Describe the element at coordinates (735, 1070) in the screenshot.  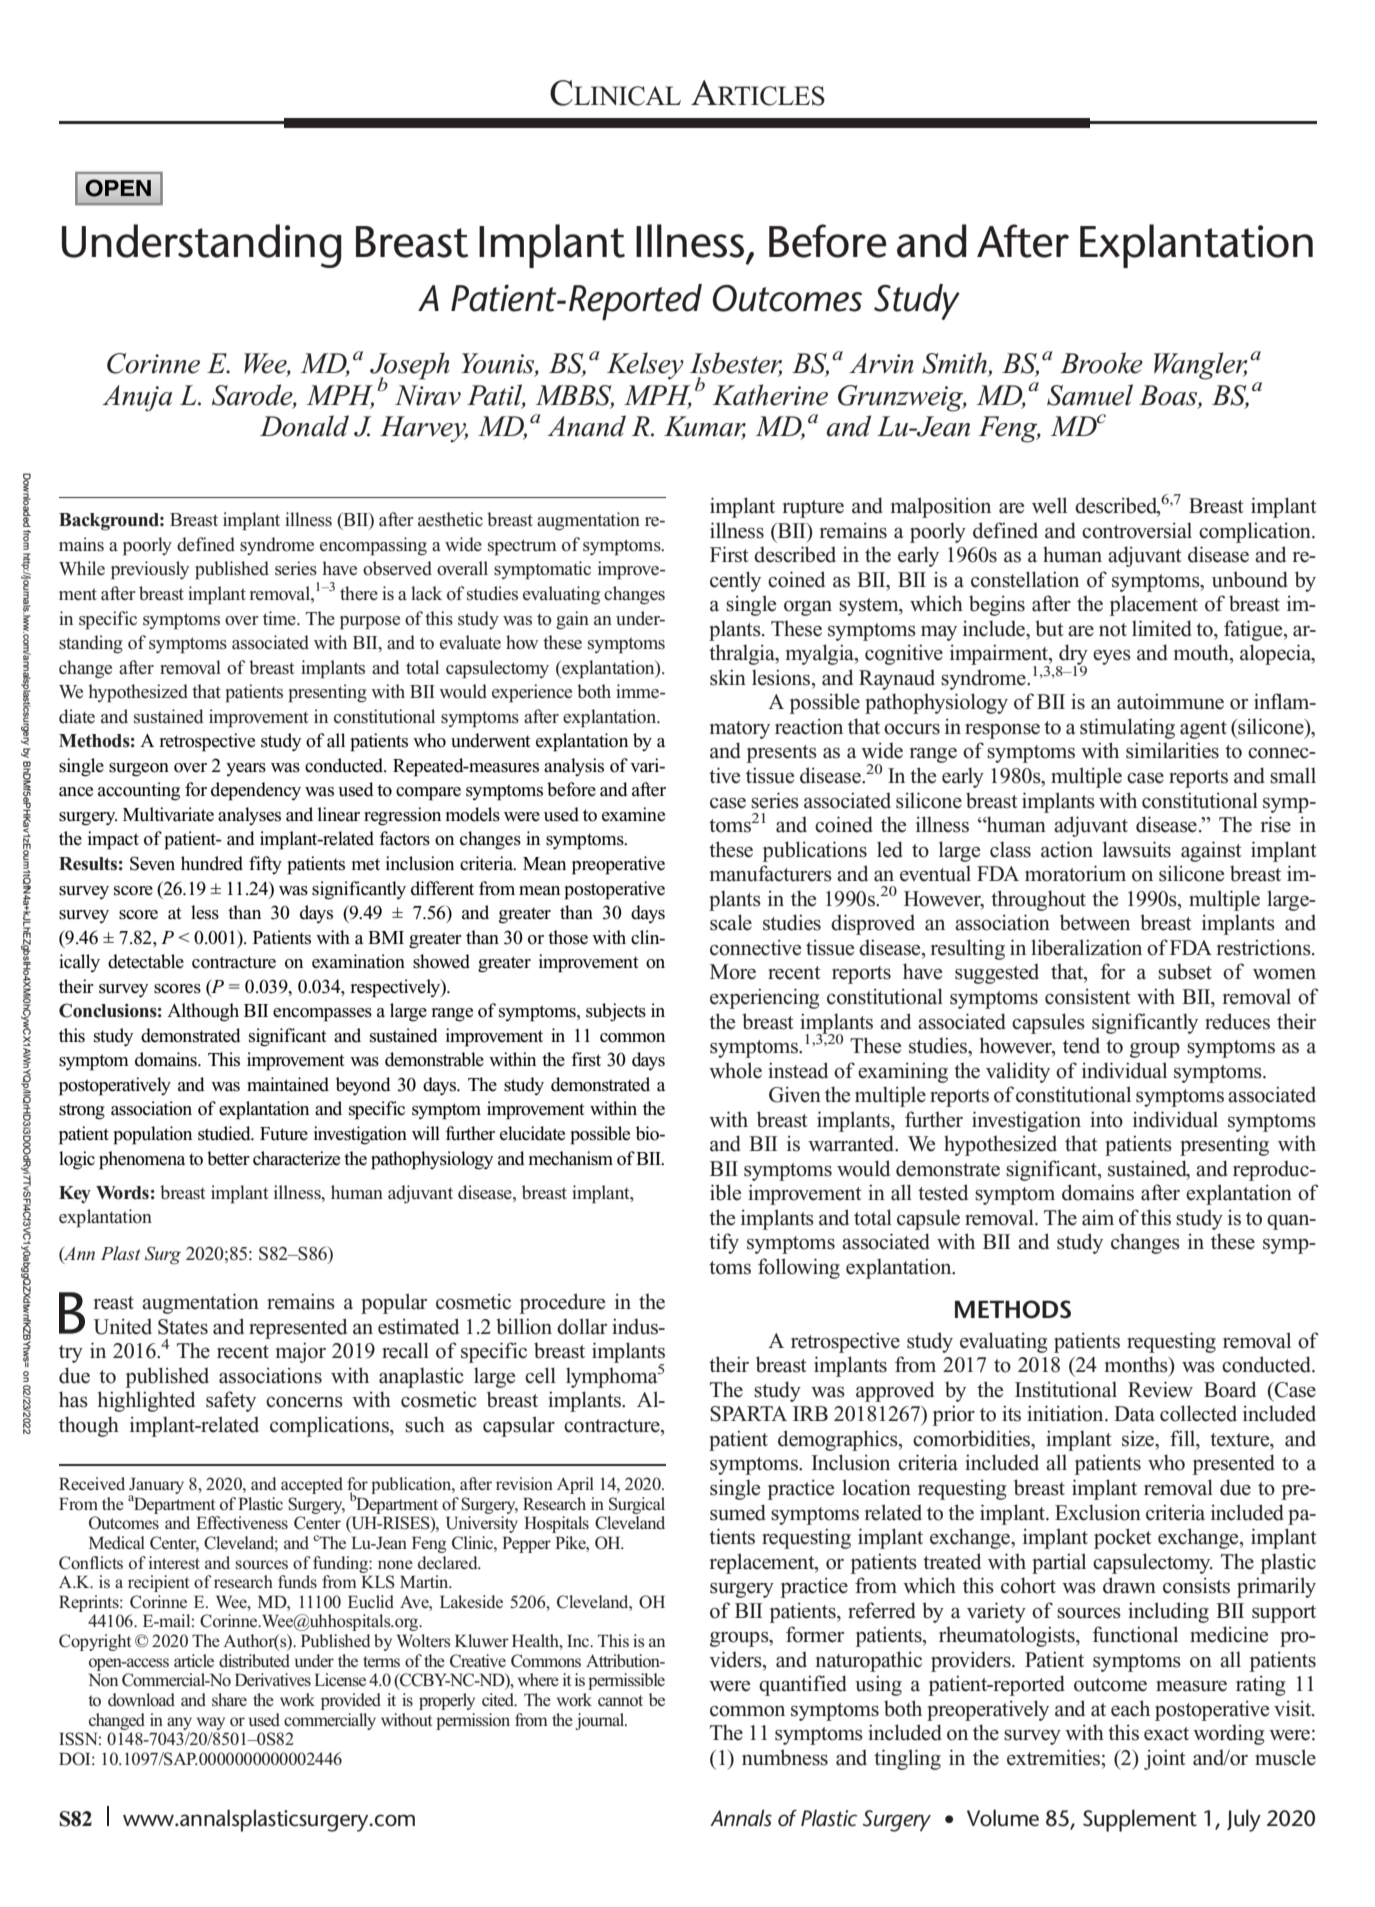
I see `whole` at that location.
